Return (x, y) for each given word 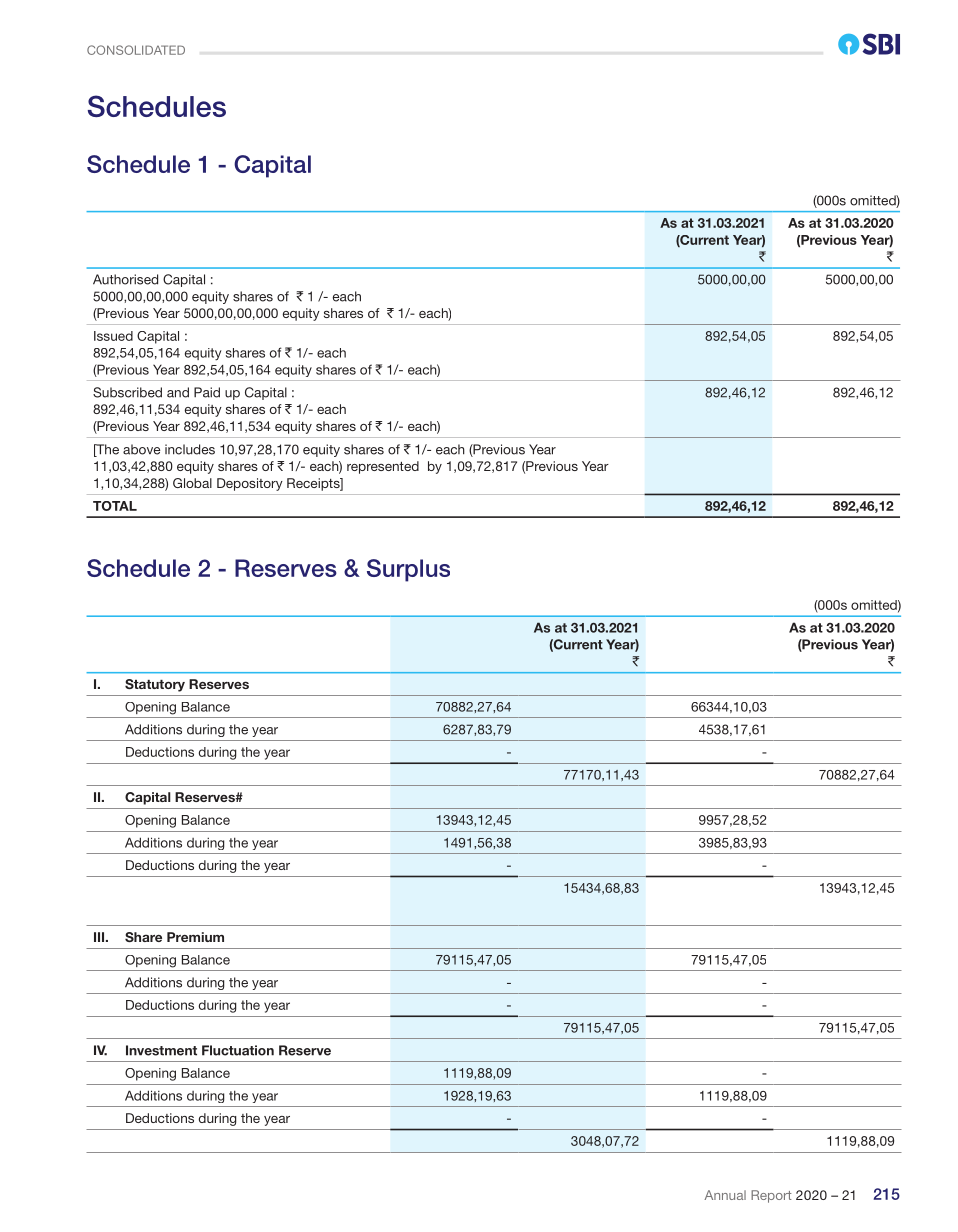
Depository (250, 484)
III (100, 937)
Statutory (155, 685)
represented (383, 467)
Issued (113, 336)
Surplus (408, 570)
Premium (195, 937)
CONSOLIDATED (136, 50)
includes (190, 449)
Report (771, 1196)
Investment (161, 1050)
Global (192, 483)
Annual (725, 1195)
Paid (207, 392)
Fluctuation (238, 1050)
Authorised (125, 279)
